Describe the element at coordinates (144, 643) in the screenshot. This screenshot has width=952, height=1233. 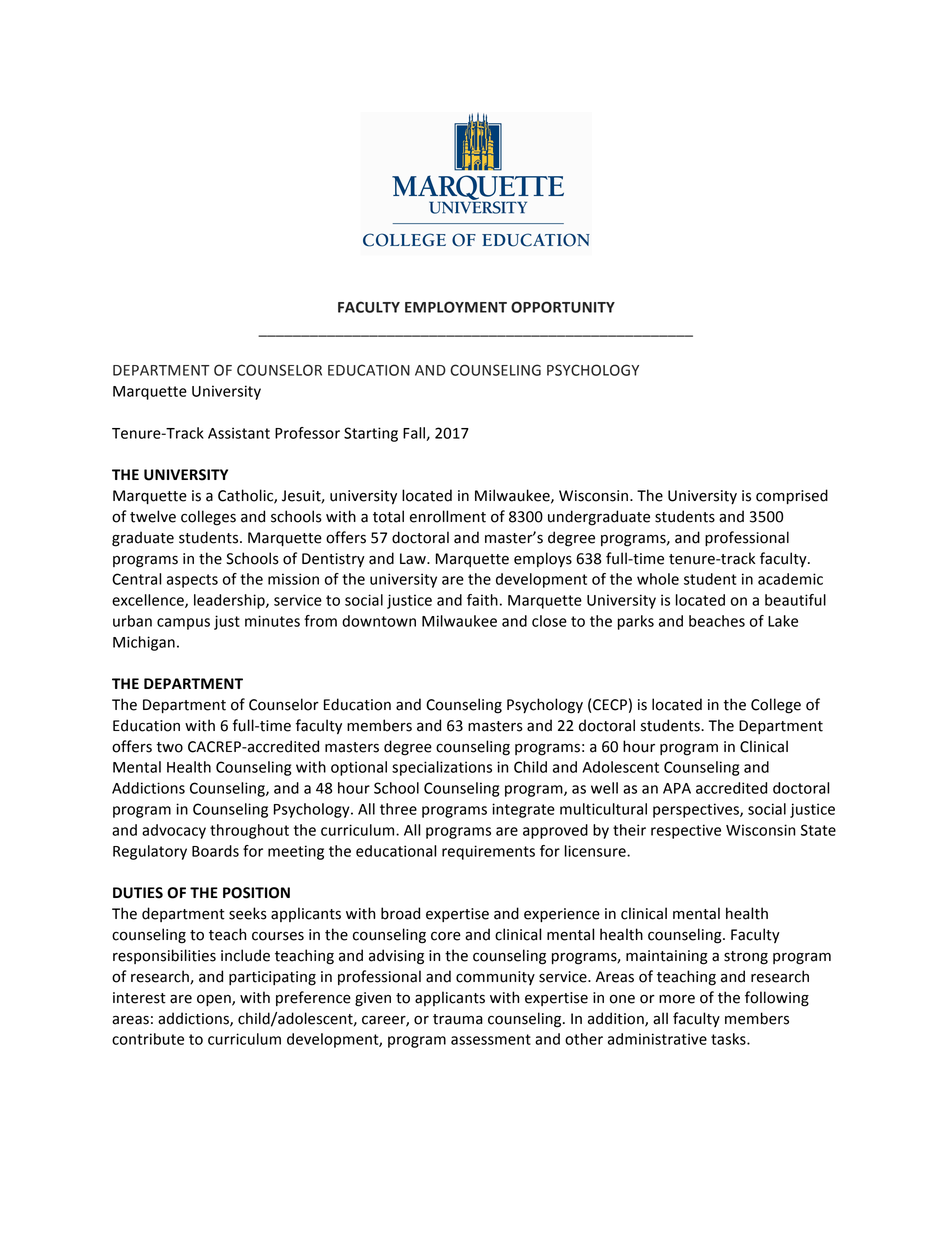
I see `Michigan` at that location.
